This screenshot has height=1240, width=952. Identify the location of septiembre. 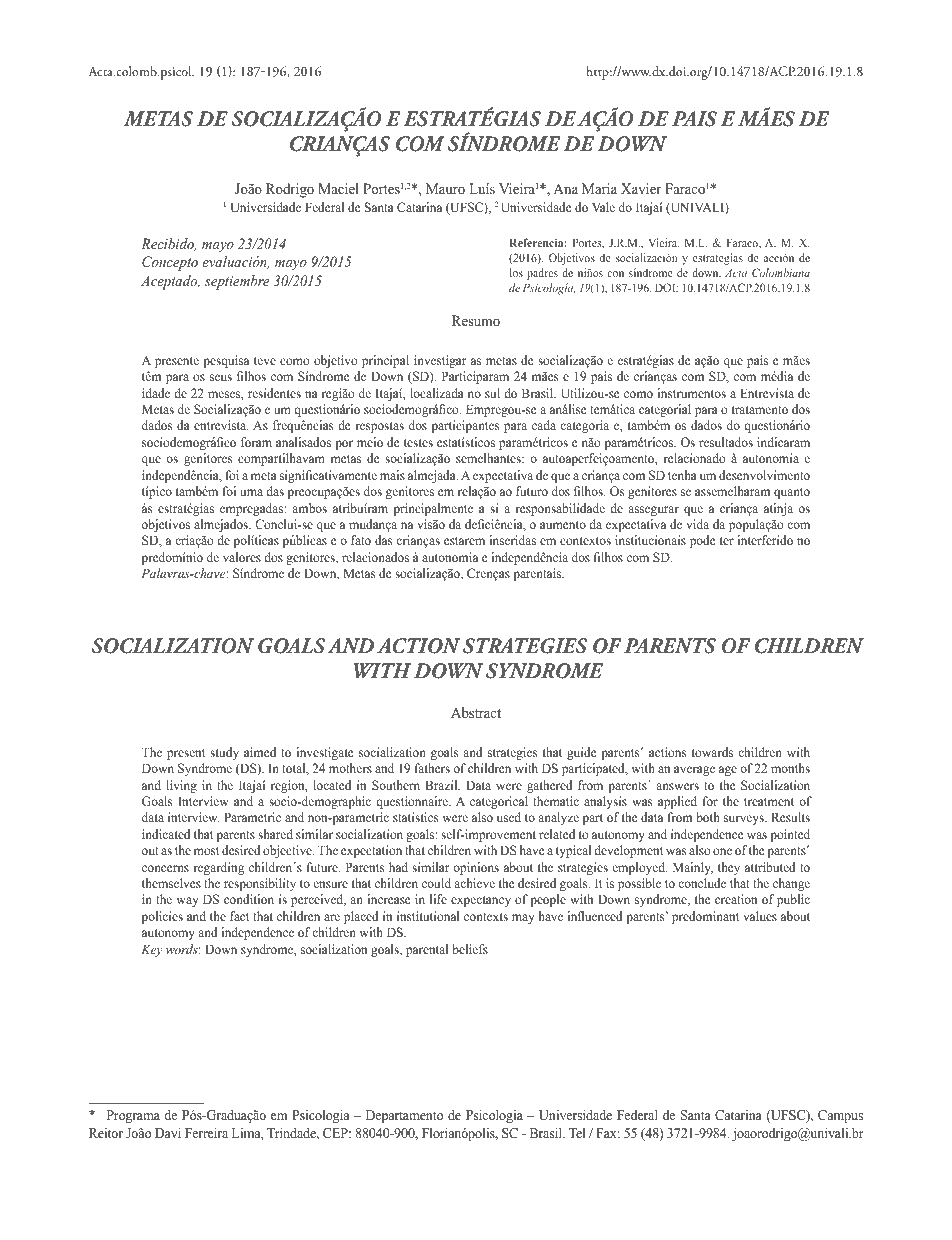
(237, 282).
